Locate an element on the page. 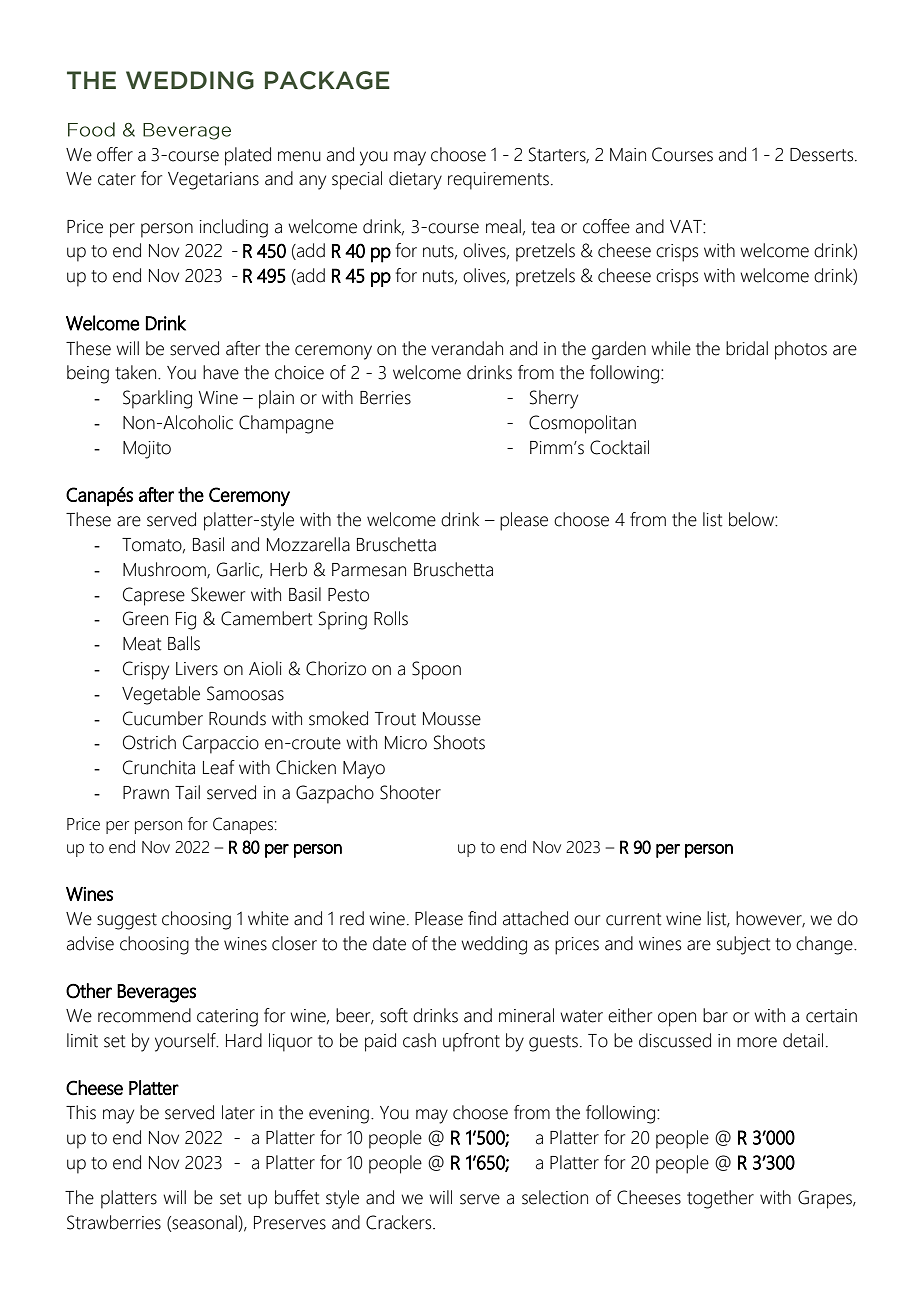  Spoon is located at coordinates (436, 670).
